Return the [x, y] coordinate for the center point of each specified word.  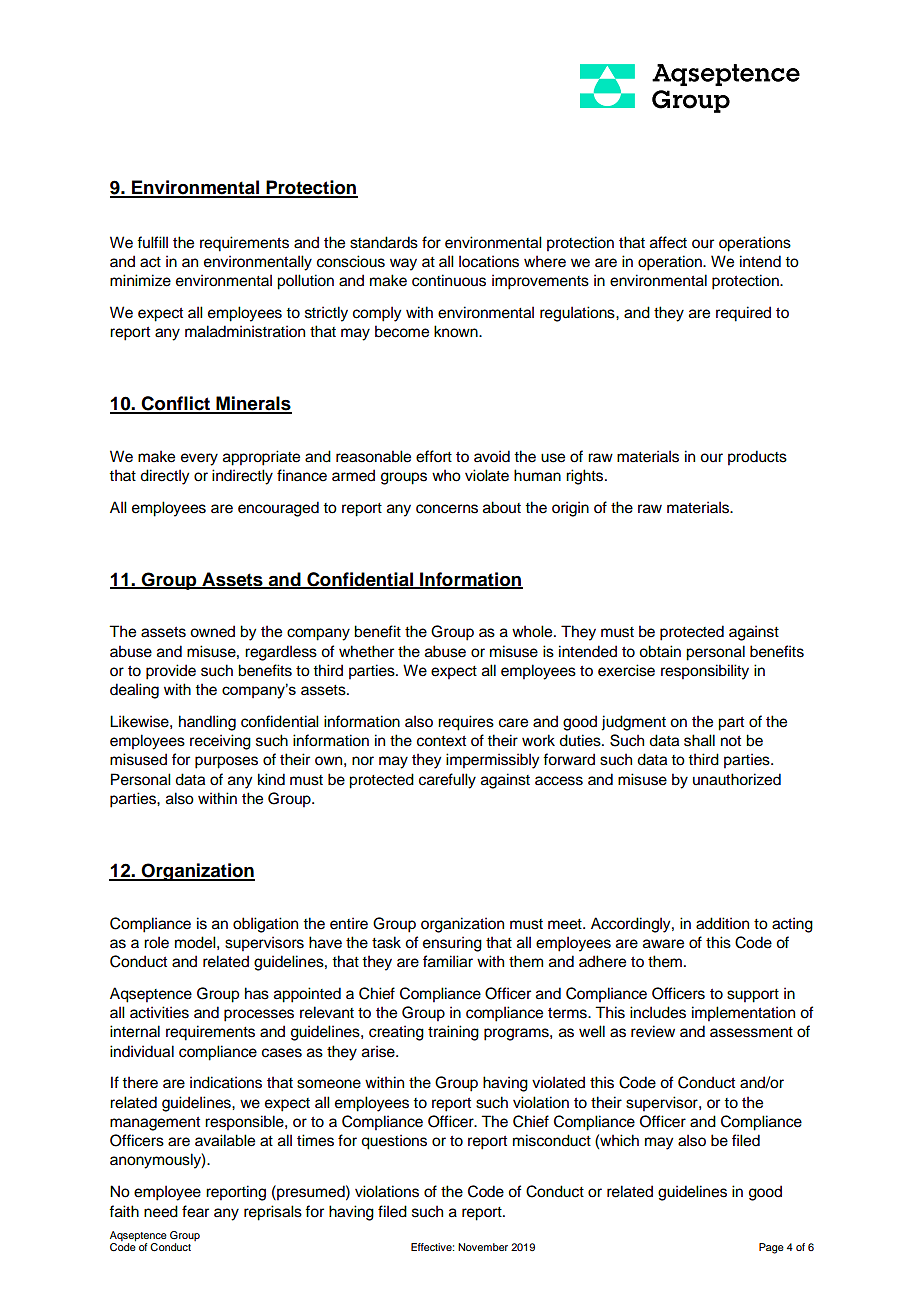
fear [195, 1211]
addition [722, 923]
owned [212, 631]
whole [533, 631]
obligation [265, 925]
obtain [660, 651]
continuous [449, 280]
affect [668, 242]
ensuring [452, 944]
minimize [140, 280]
